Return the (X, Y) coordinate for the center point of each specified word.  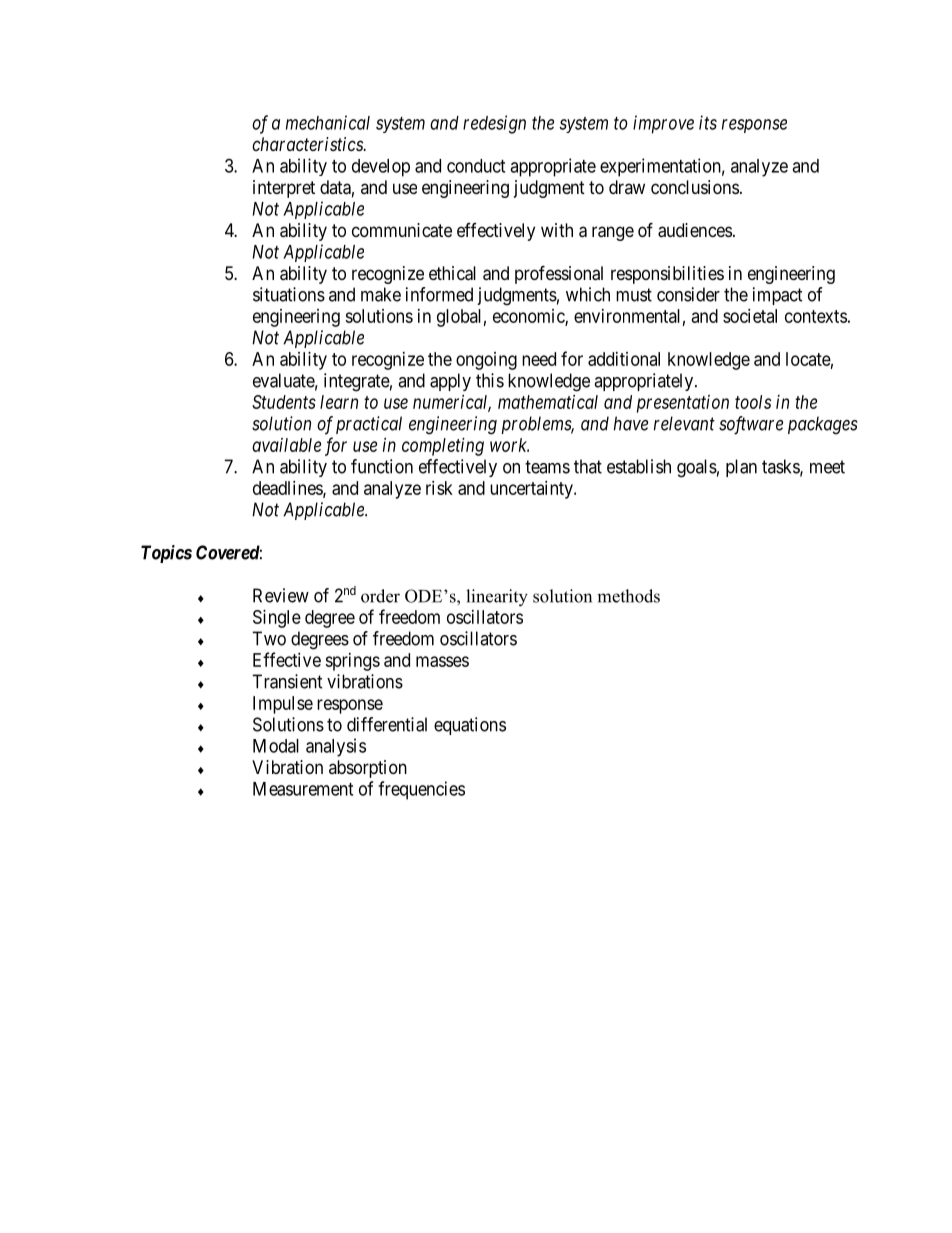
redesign (494, 124)
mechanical (328, 122)
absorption (368, 769)
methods (628, 596)
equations (470, 726)
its (708, 122)
